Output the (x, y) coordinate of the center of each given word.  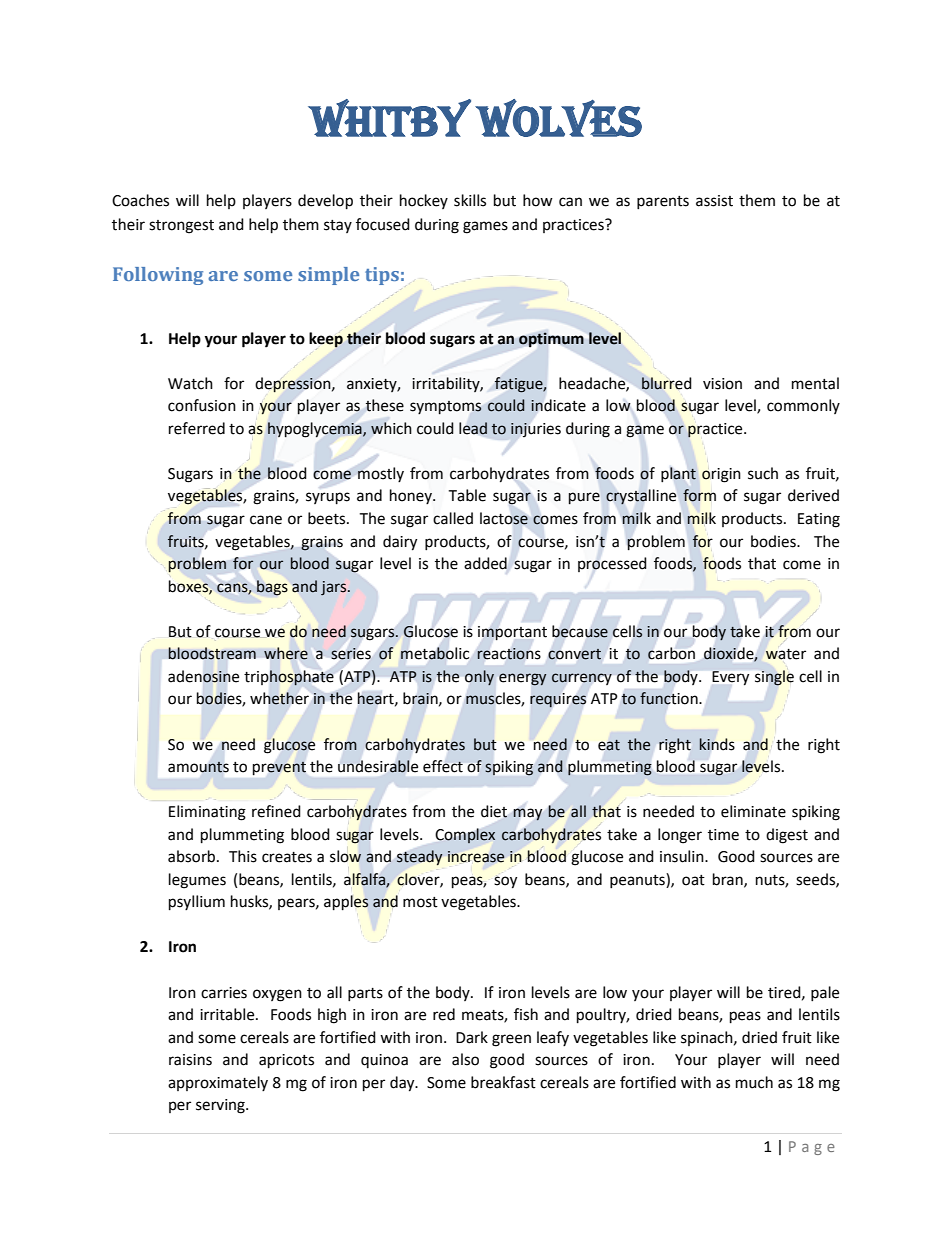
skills (470, 200)
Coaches (140, 200)
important (512, 633)
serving (221, 1106)
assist (714, 201)
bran (729, 880)
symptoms (446, 408)
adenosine (203, 676)
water (786, 654)
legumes (197, 881)
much (754, 1082)
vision (722, 384)
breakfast (503, 1082)
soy (505, 882)
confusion (202, 405)
